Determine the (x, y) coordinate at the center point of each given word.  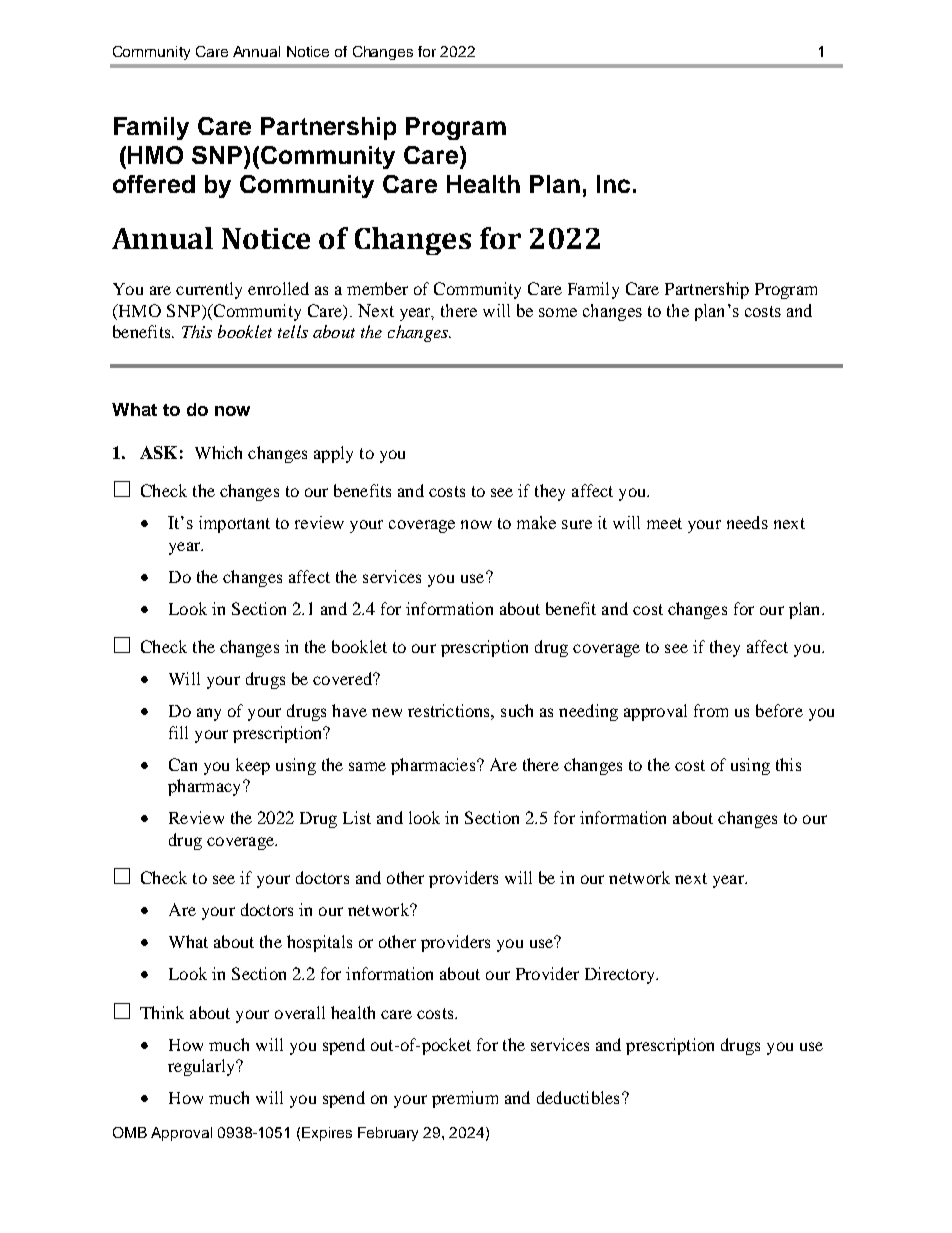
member (377, 288)
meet (664, 523)
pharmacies (434, 766)
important (234, 524)
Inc (613, 184)
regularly (202, 1067)
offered (154, 184)
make (536, 522)
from (711, 710)
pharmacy (206, 787)
